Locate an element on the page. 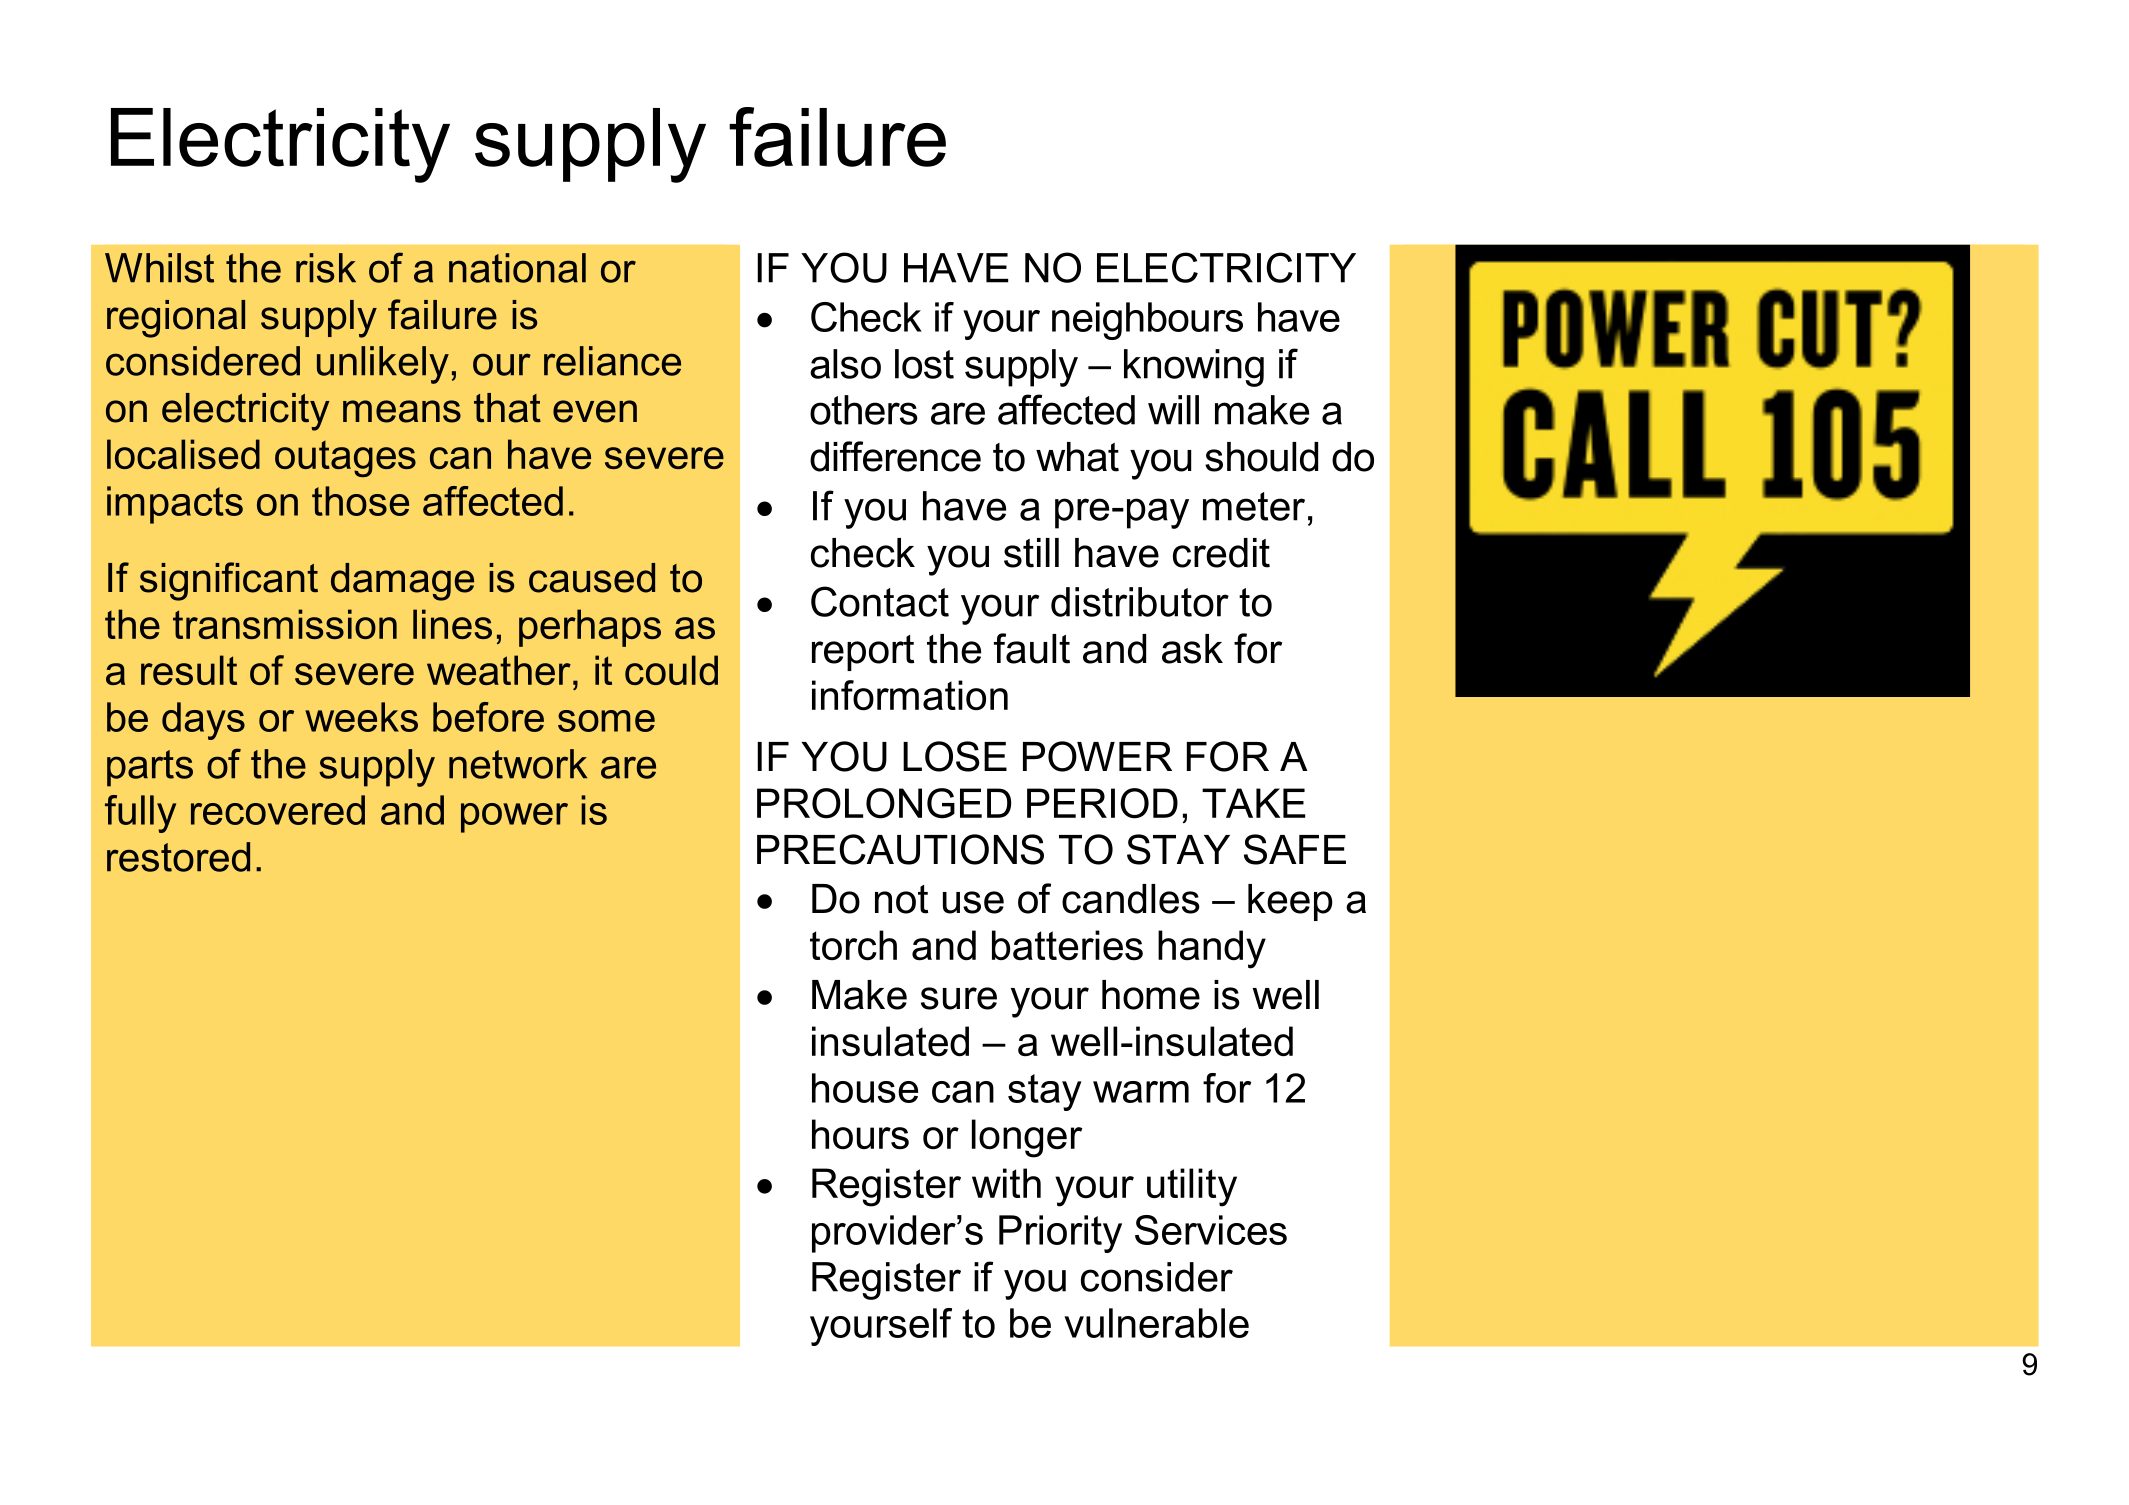  Priority is located at coordinates (1060, 1234).
